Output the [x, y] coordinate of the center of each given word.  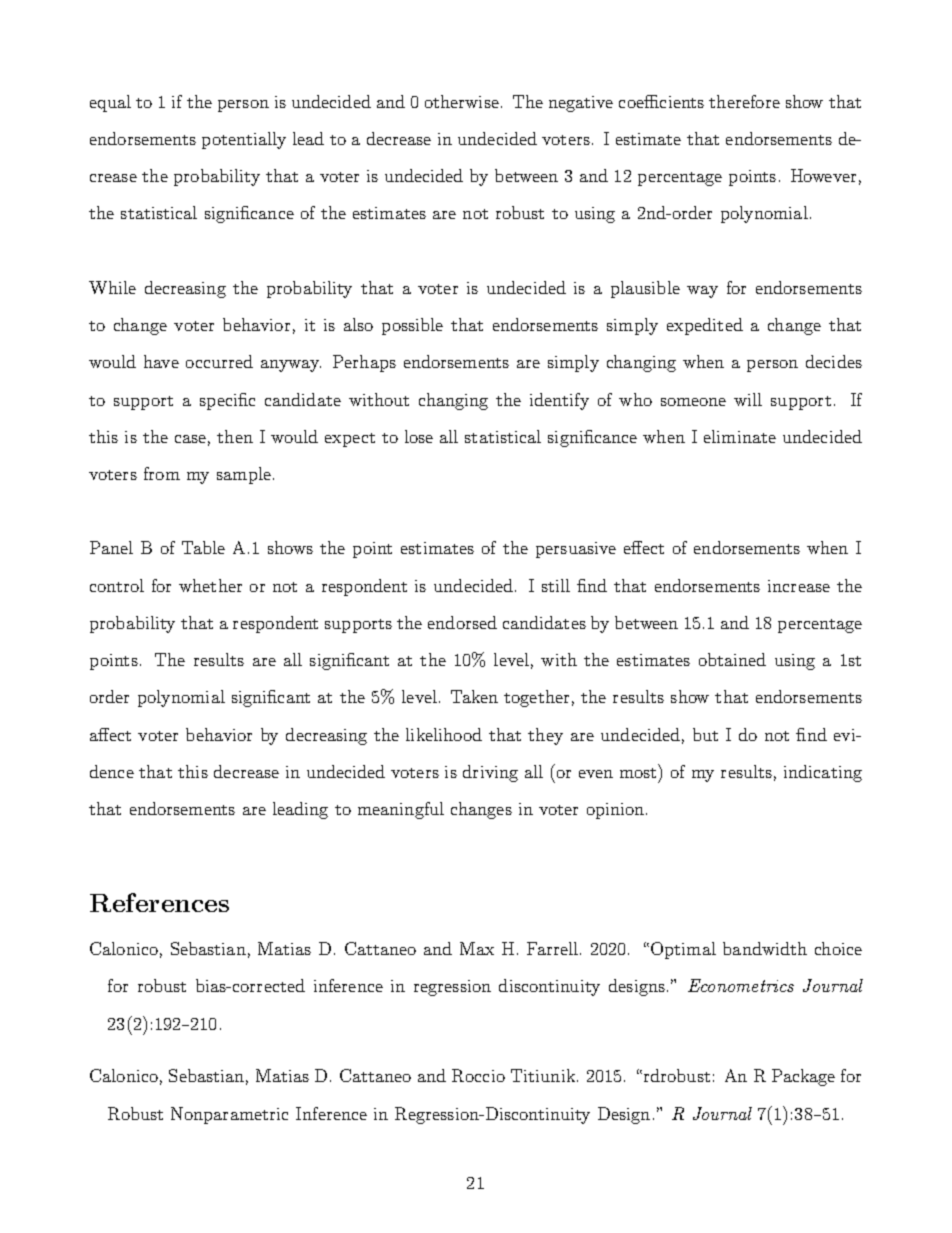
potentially [244, 140]
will [748, 399]
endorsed [462, 622]
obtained [732, 659]
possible [412, 326]
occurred [219, 361]
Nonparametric [229, 1115]
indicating [823, 773]
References [159, 902]
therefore [744, 101]
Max [477, 948]
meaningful [401, 810]
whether [210, 585]
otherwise [462, 101]
